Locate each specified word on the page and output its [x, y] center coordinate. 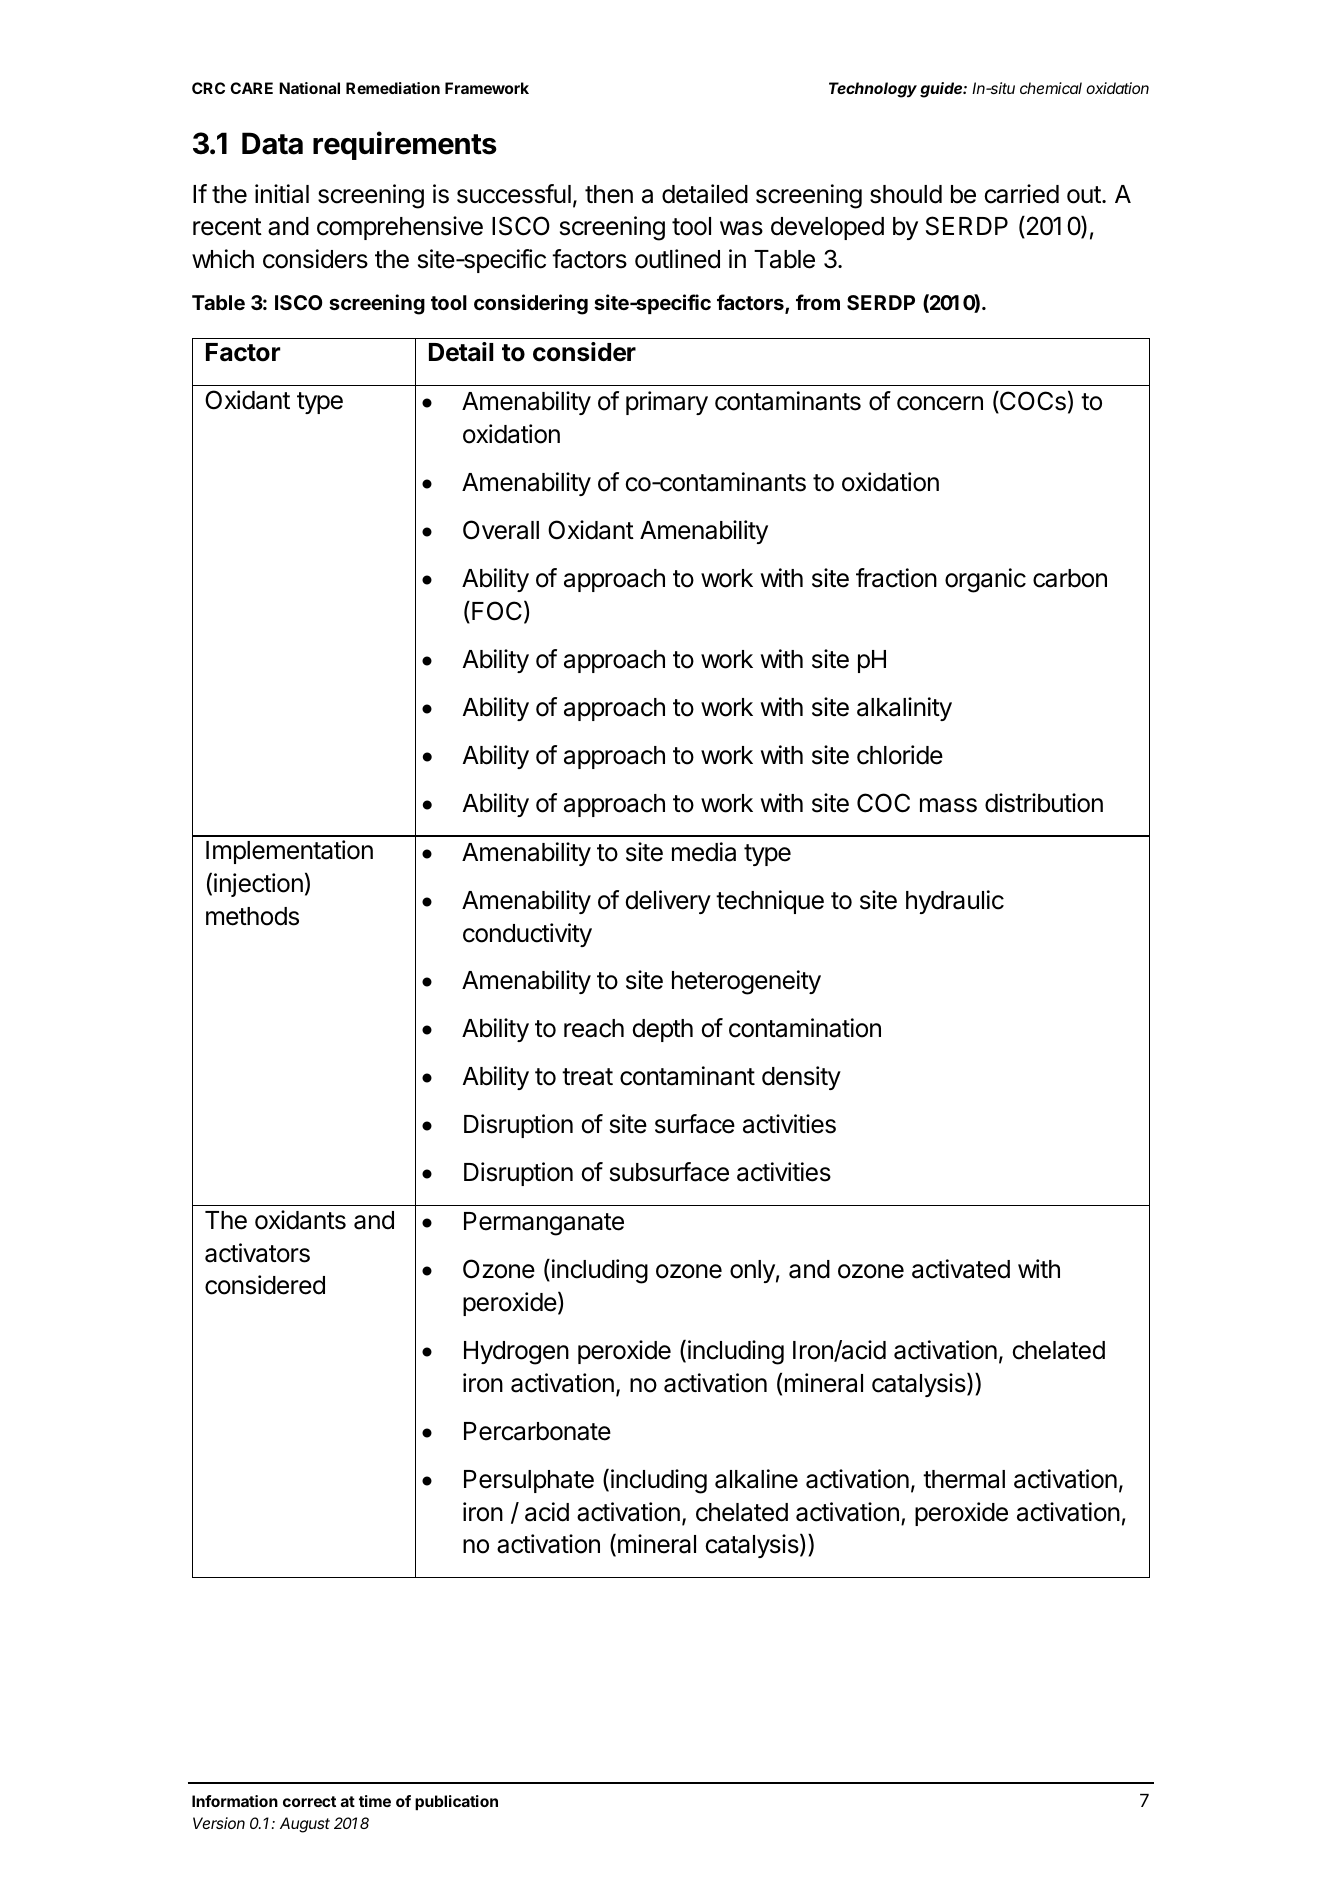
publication [456, 1803]
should [906, 194]
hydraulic [955, 902]
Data [272, 143]
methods [252, 916]
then [609, 194]
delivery [668, 902]
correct [309, 1801]
